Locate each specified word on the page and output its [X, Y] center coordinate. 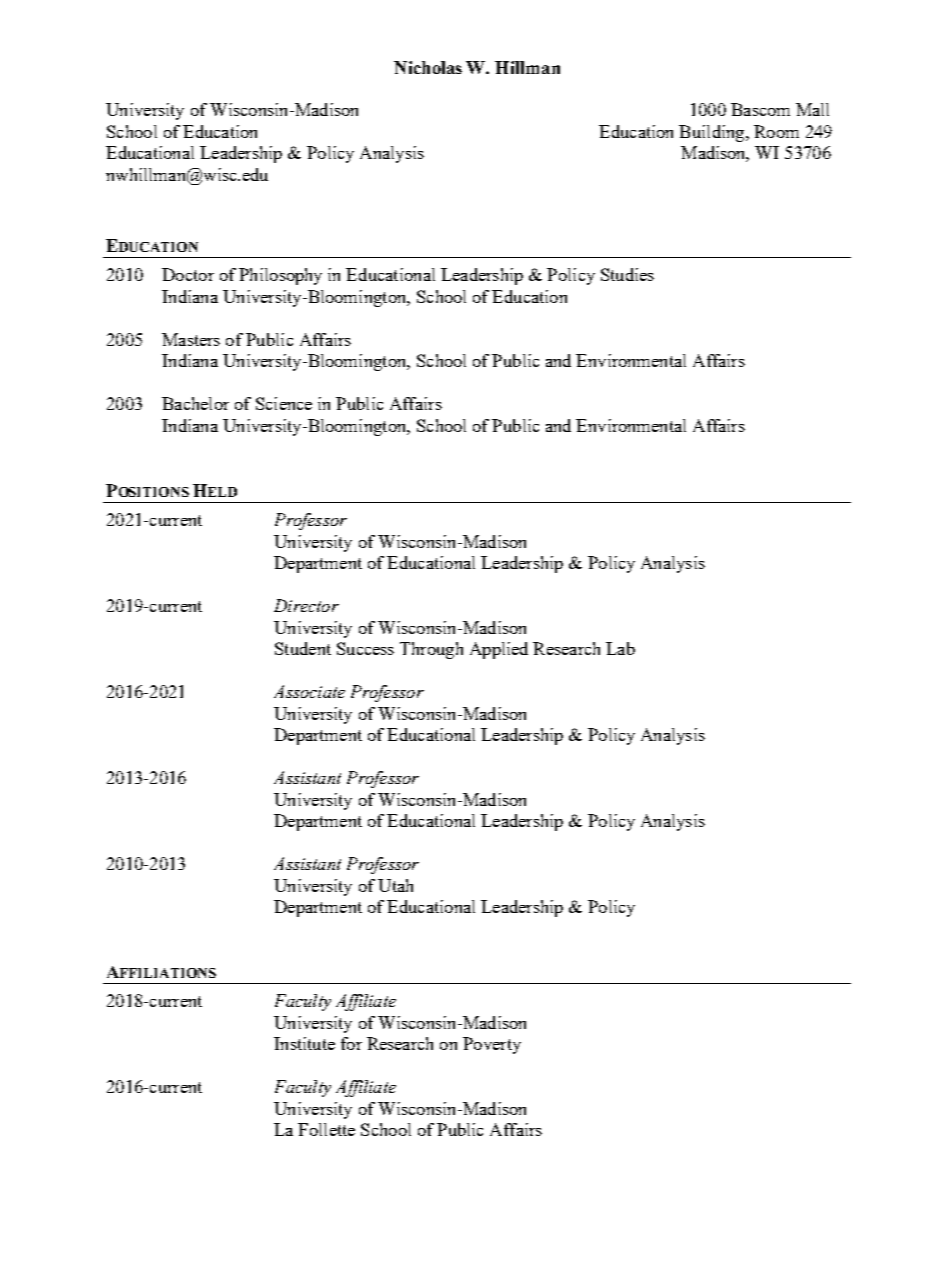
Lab [620, 648]
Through [431, 650]
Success [365, 648]
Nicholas [428, 67]
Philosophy [280, 276]
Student [303, 648]
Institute [304, 1043]
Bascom [760, 109]
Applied [499, 650]
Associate [309, 691]
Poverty [492, 1045]
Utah [395, 885]
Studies [627, 274]
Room [776, 131]
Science [284, 403]
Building [713, 133]
